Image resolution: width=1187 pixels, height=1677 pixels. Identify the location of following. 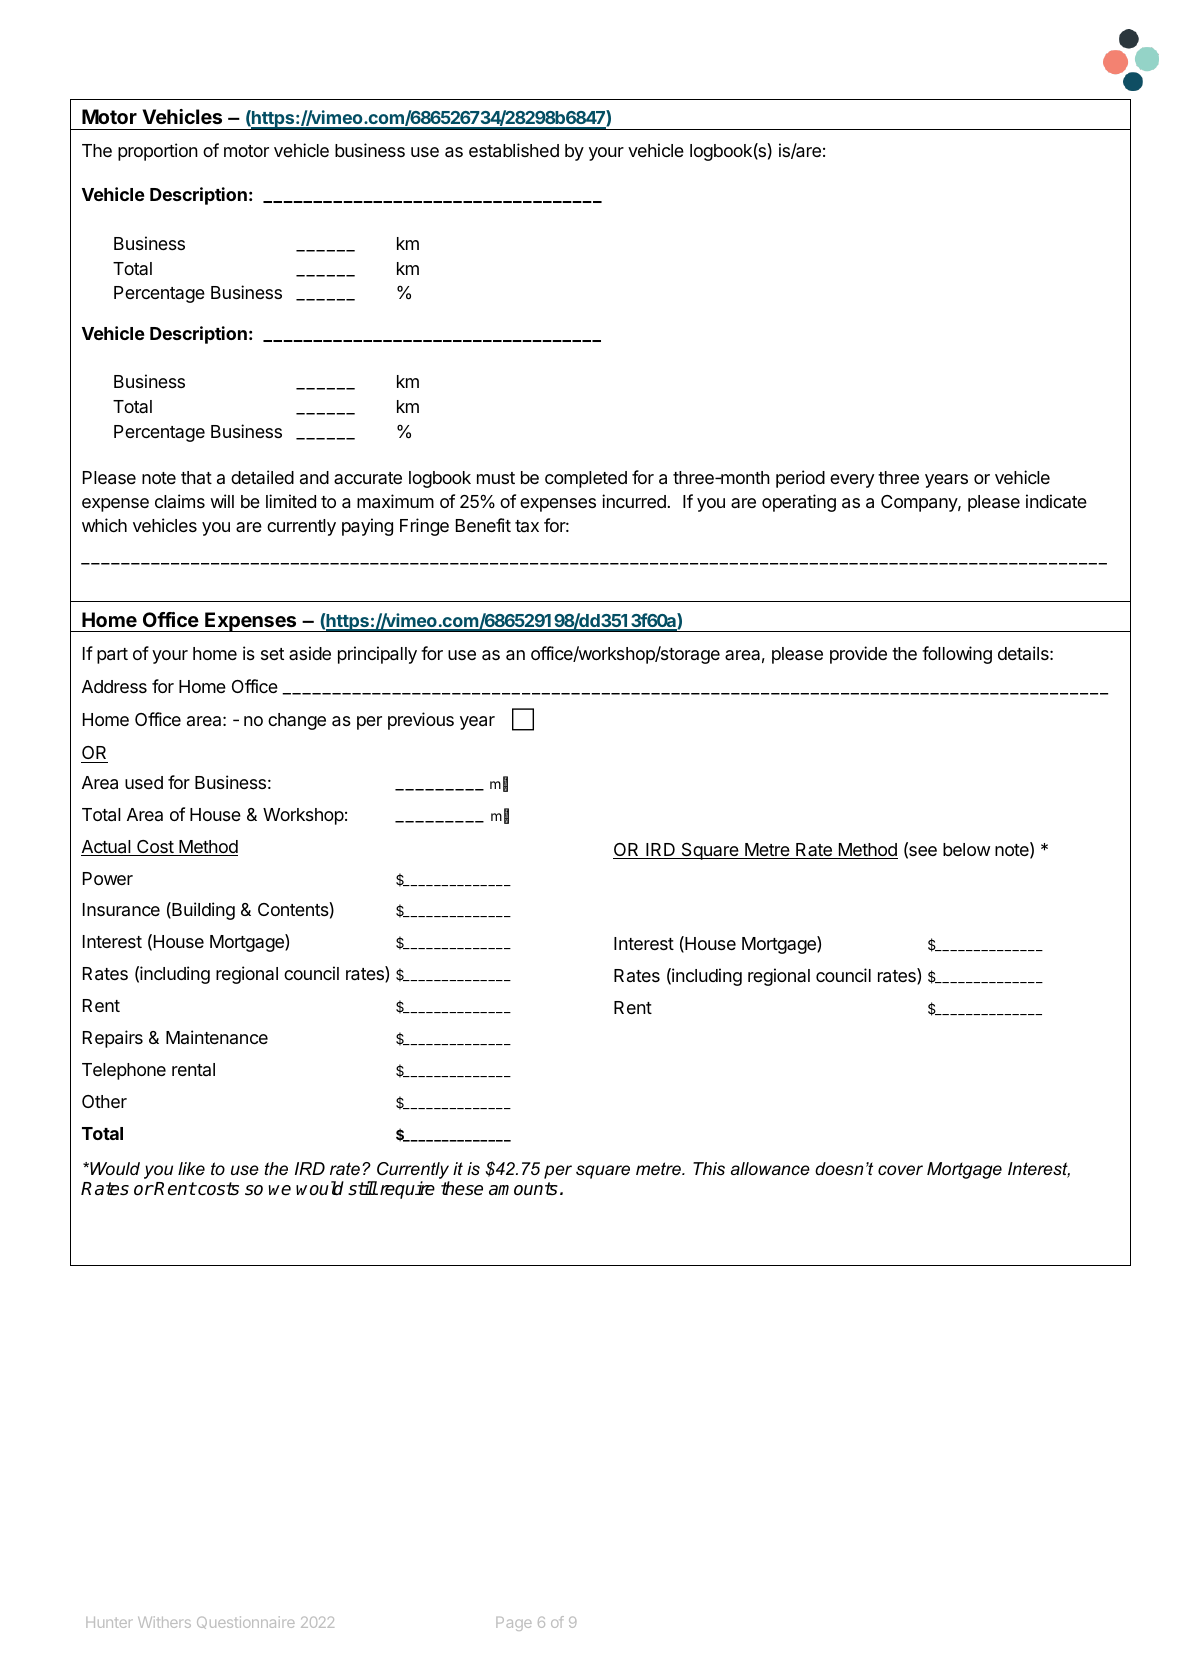
(957, 655).
